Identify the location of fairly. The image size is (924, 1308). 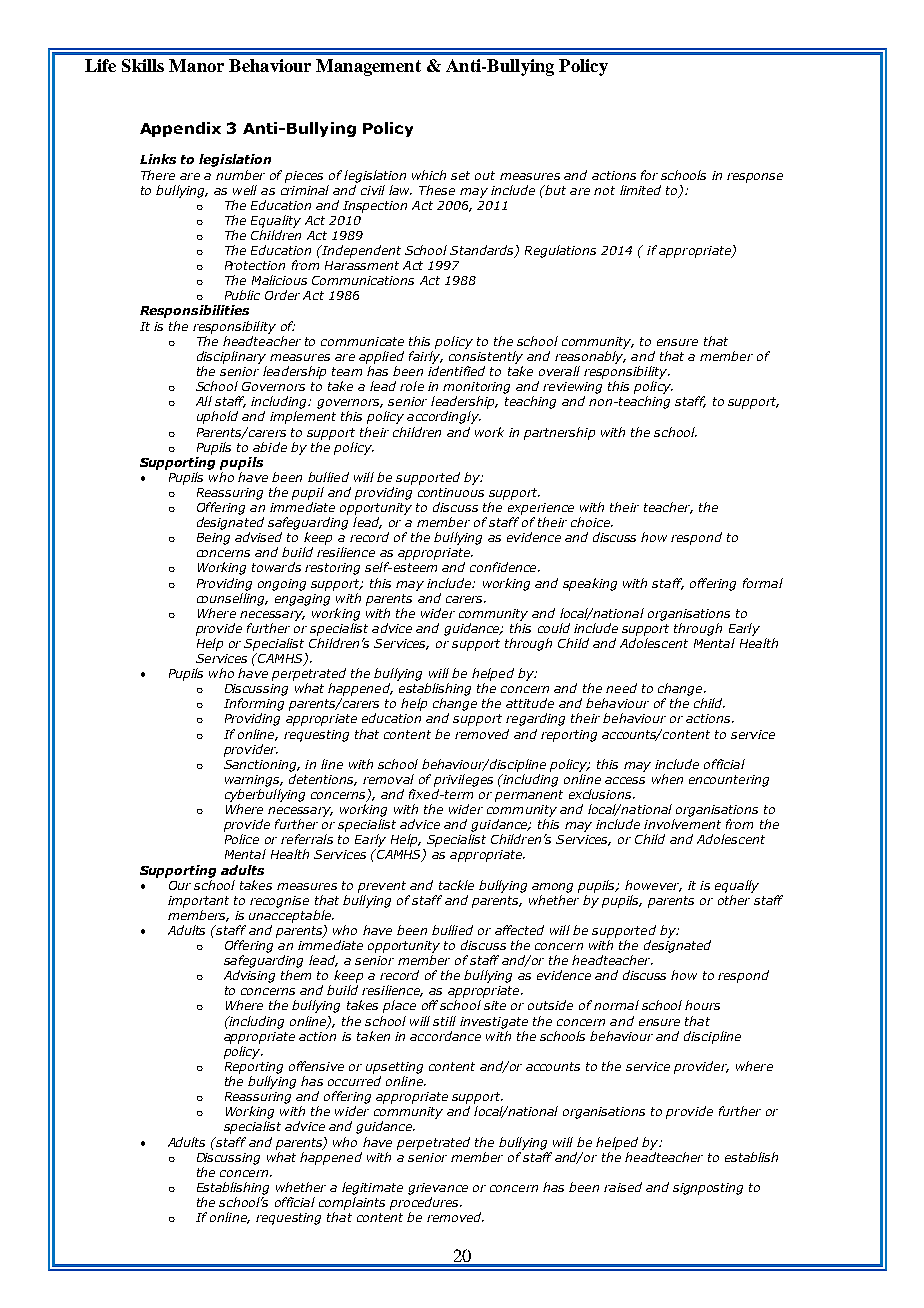
(426, 357).
